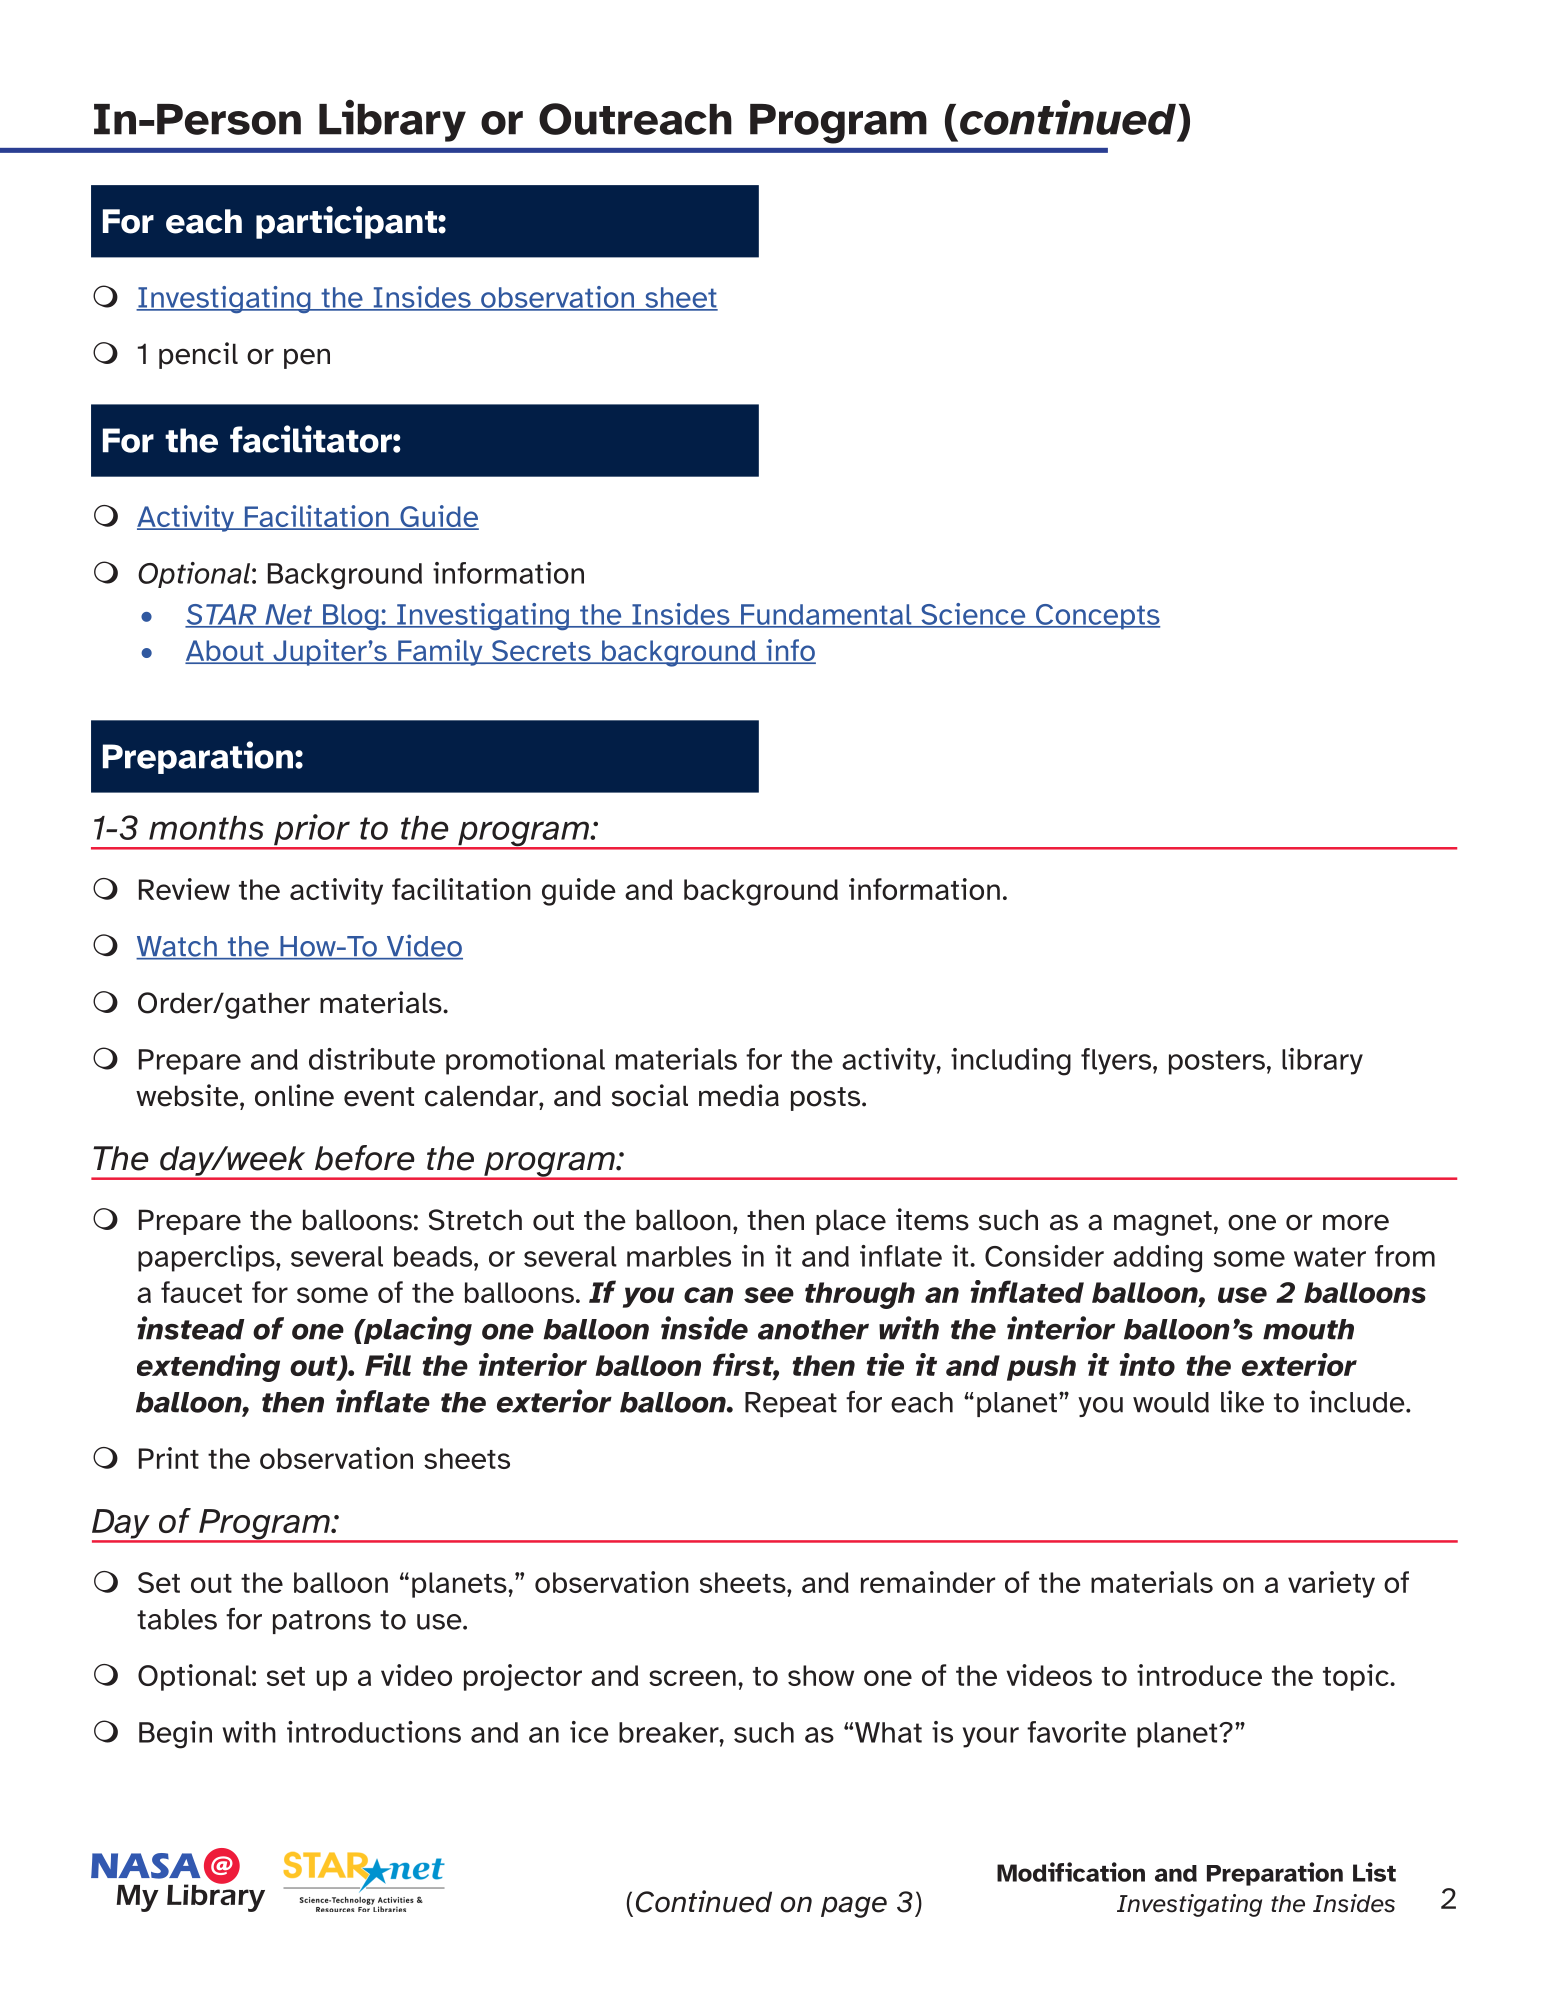 The image size is (1548, 2003). I want to click on posts, so click(827, 1099).
